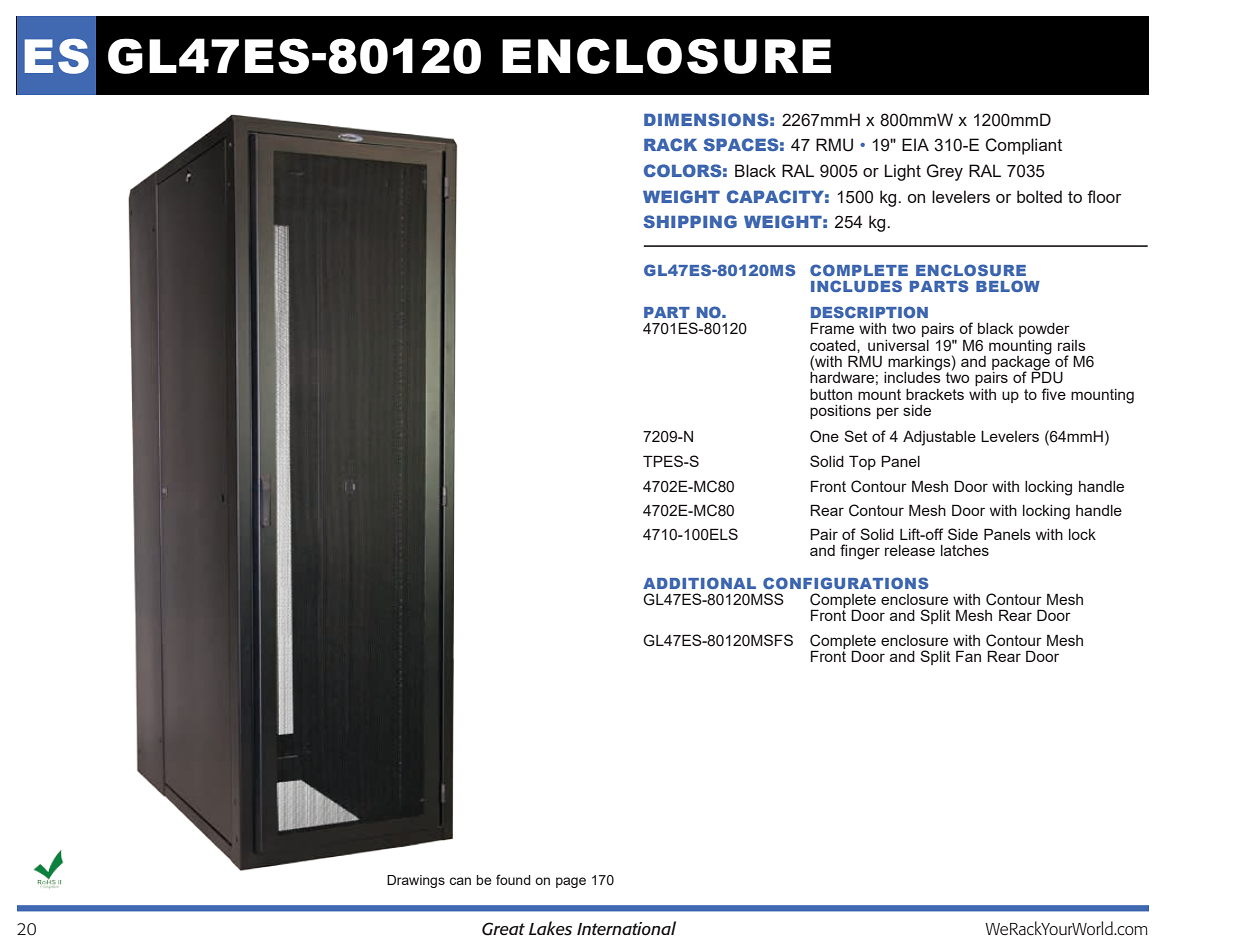  Describe the element at coordinates (968, 656) in the screenshot. I see `Fan` at that location.
